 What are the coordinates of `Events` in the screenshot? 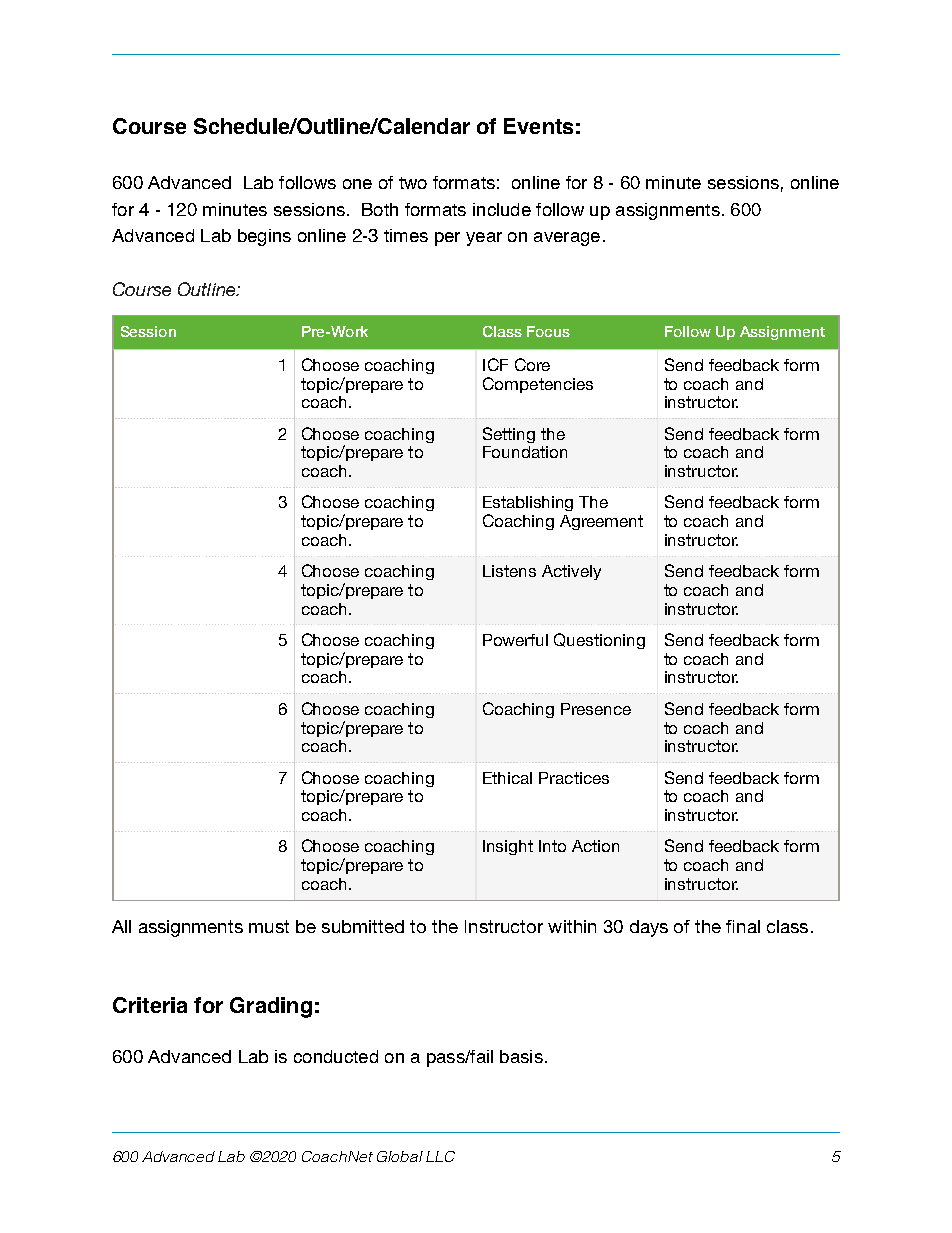 It's located at (538, 126).
